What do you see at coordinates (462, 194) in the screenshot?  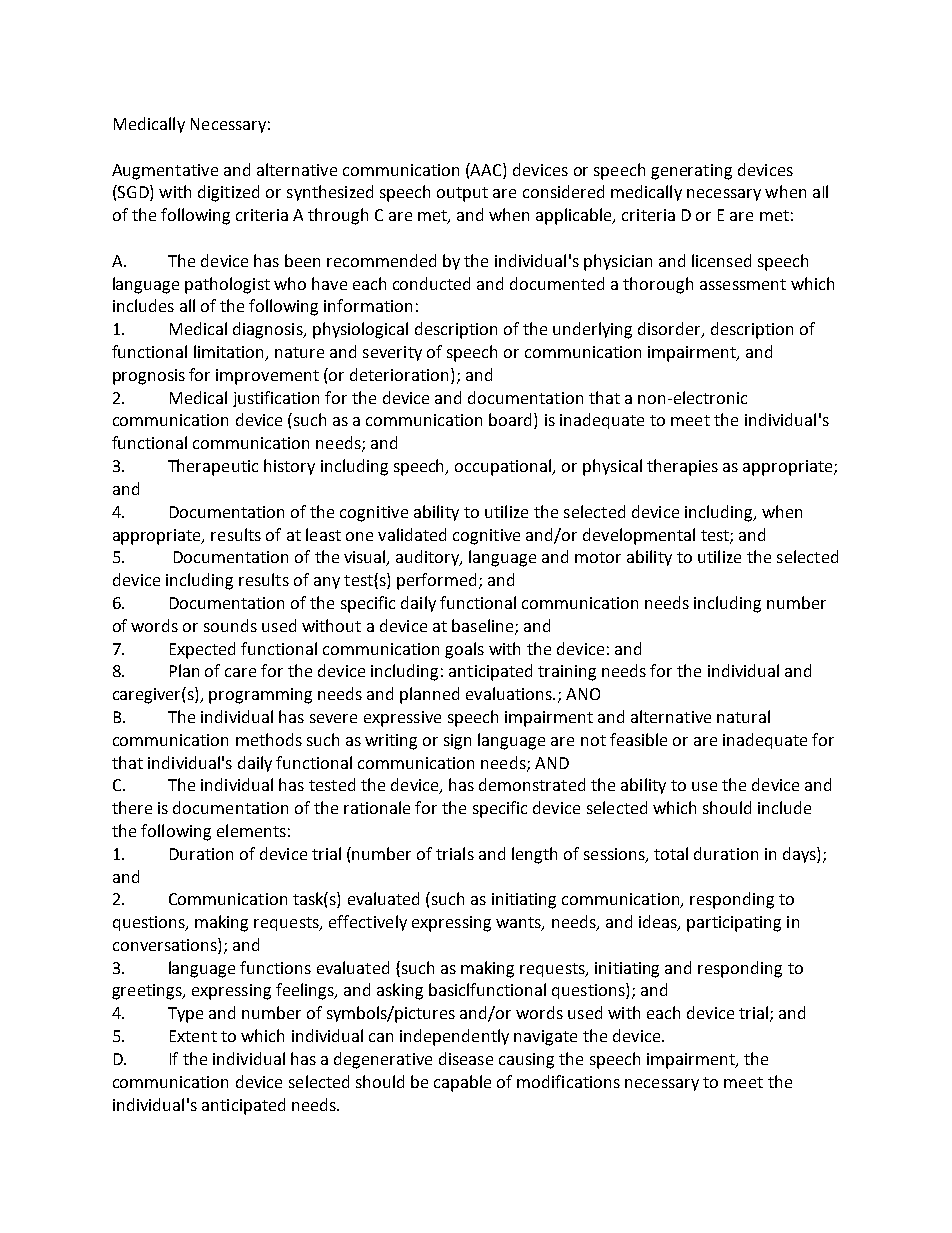 I see `output` at bounding box center [462, 194].
